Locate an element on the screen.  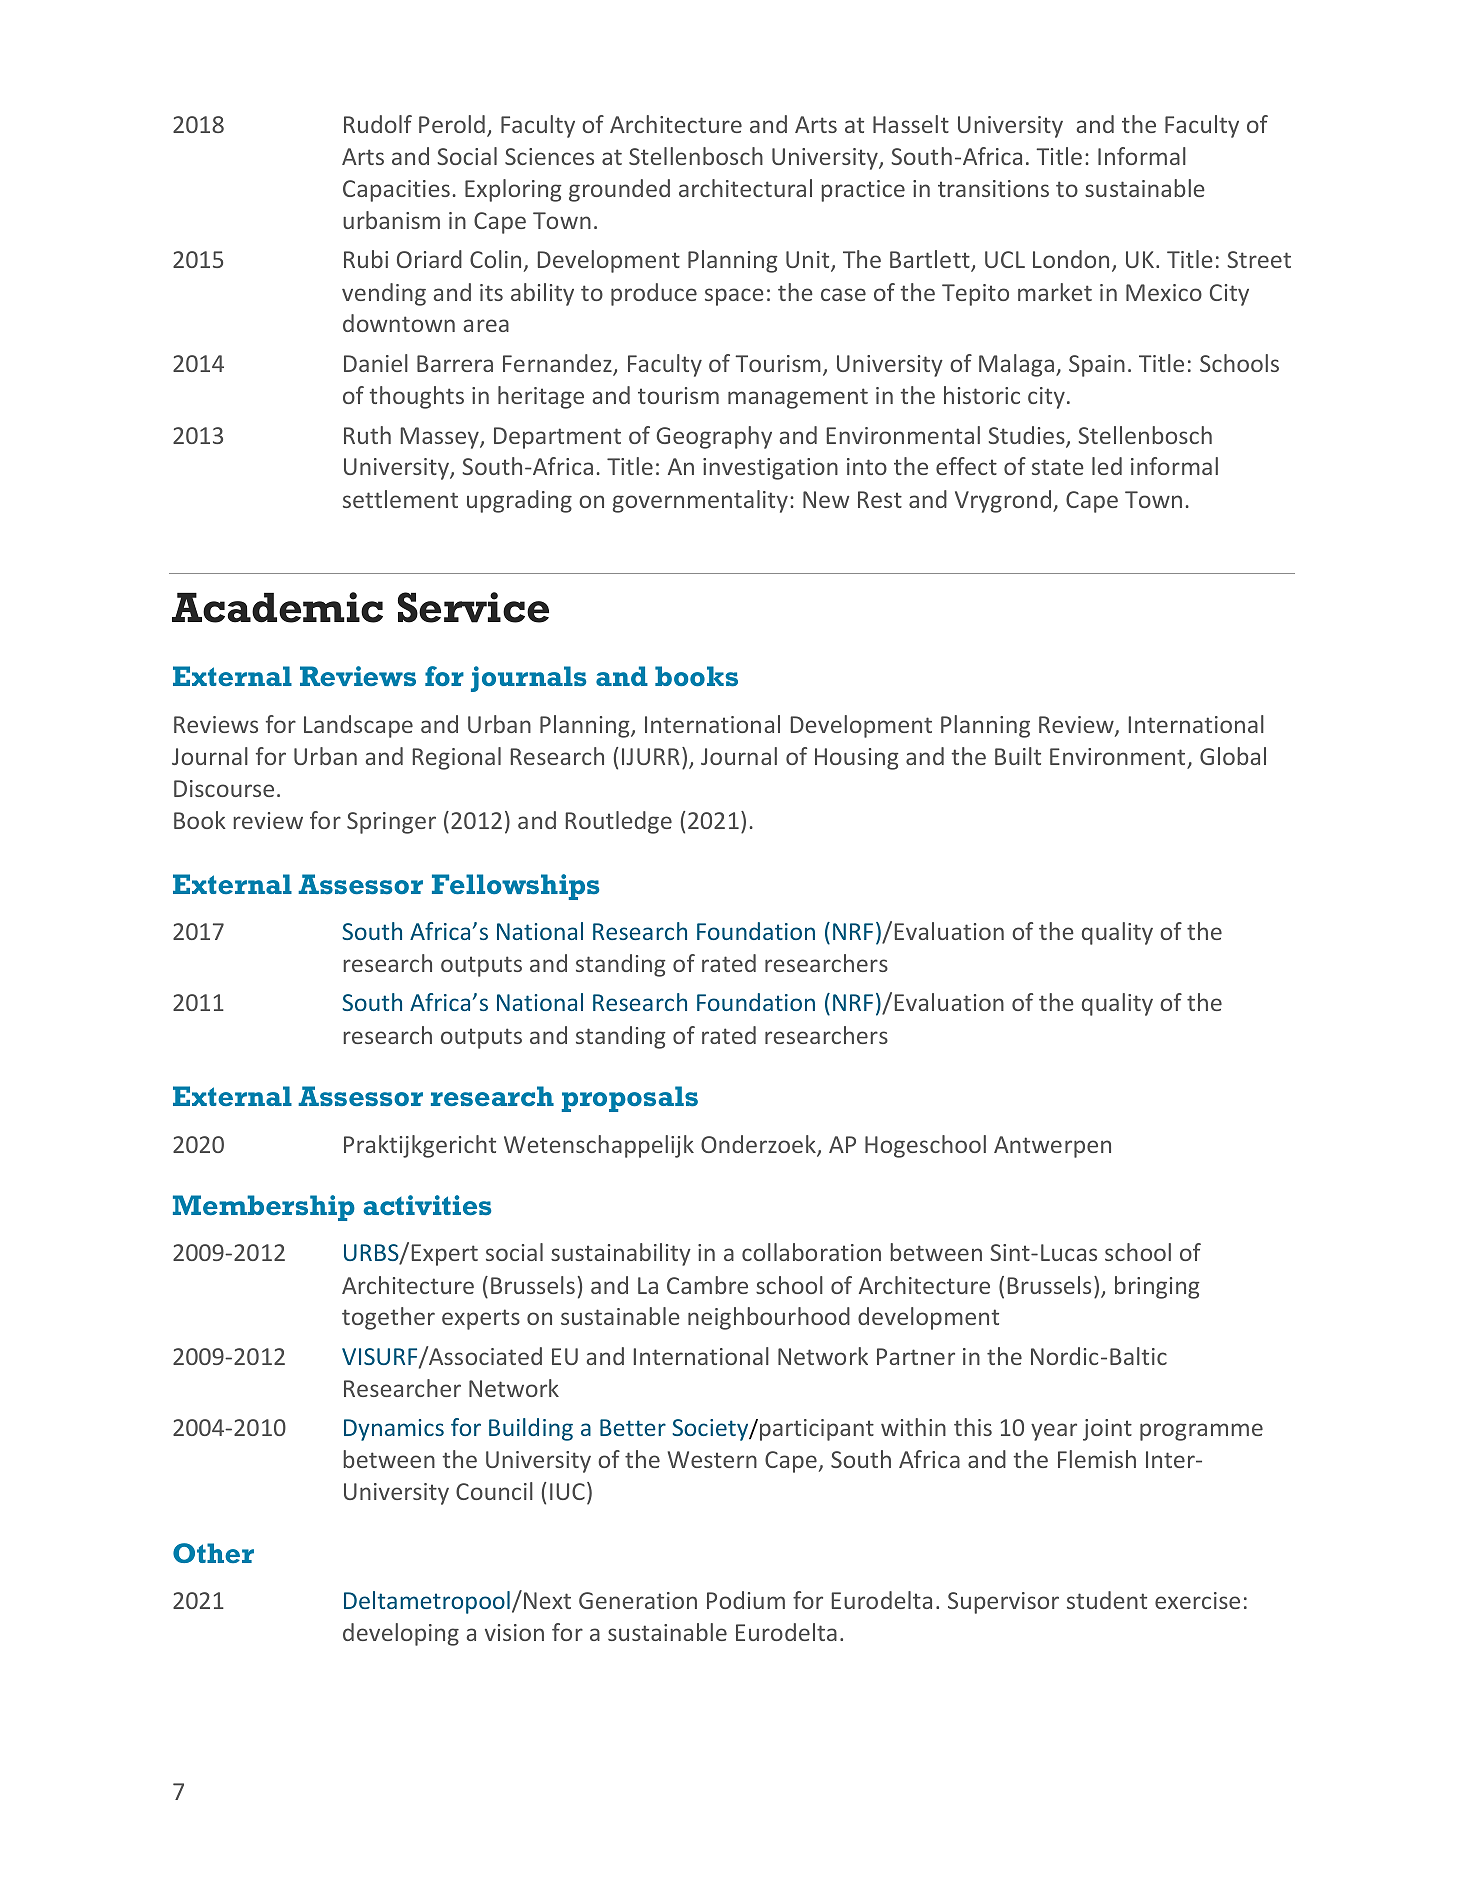
Springer is located at coordinates (391, 823).
